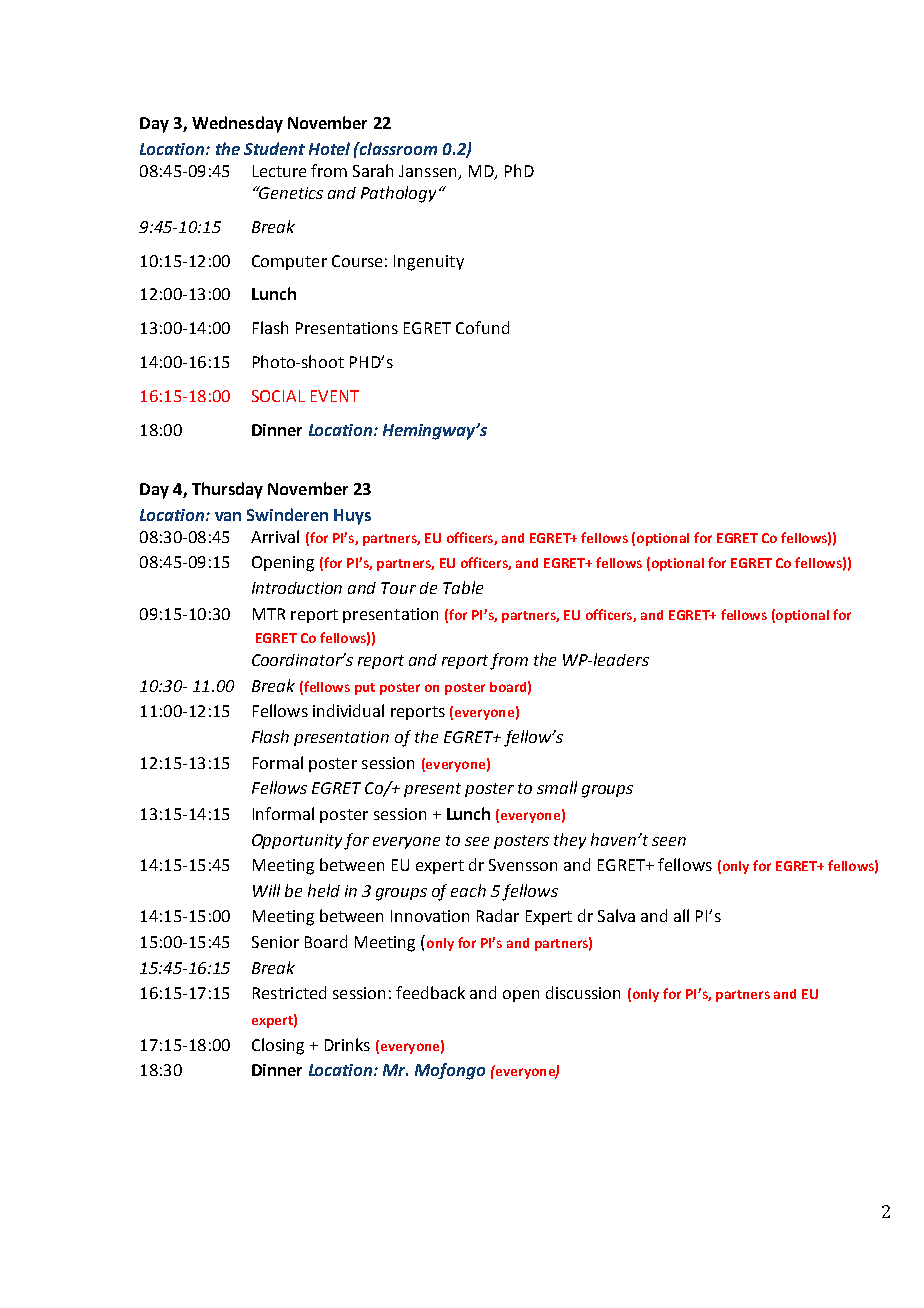 The image size is (924, 1308). Describe the element at coordinates (429, 263) in the image. I see `Ingenuity` at that location.
